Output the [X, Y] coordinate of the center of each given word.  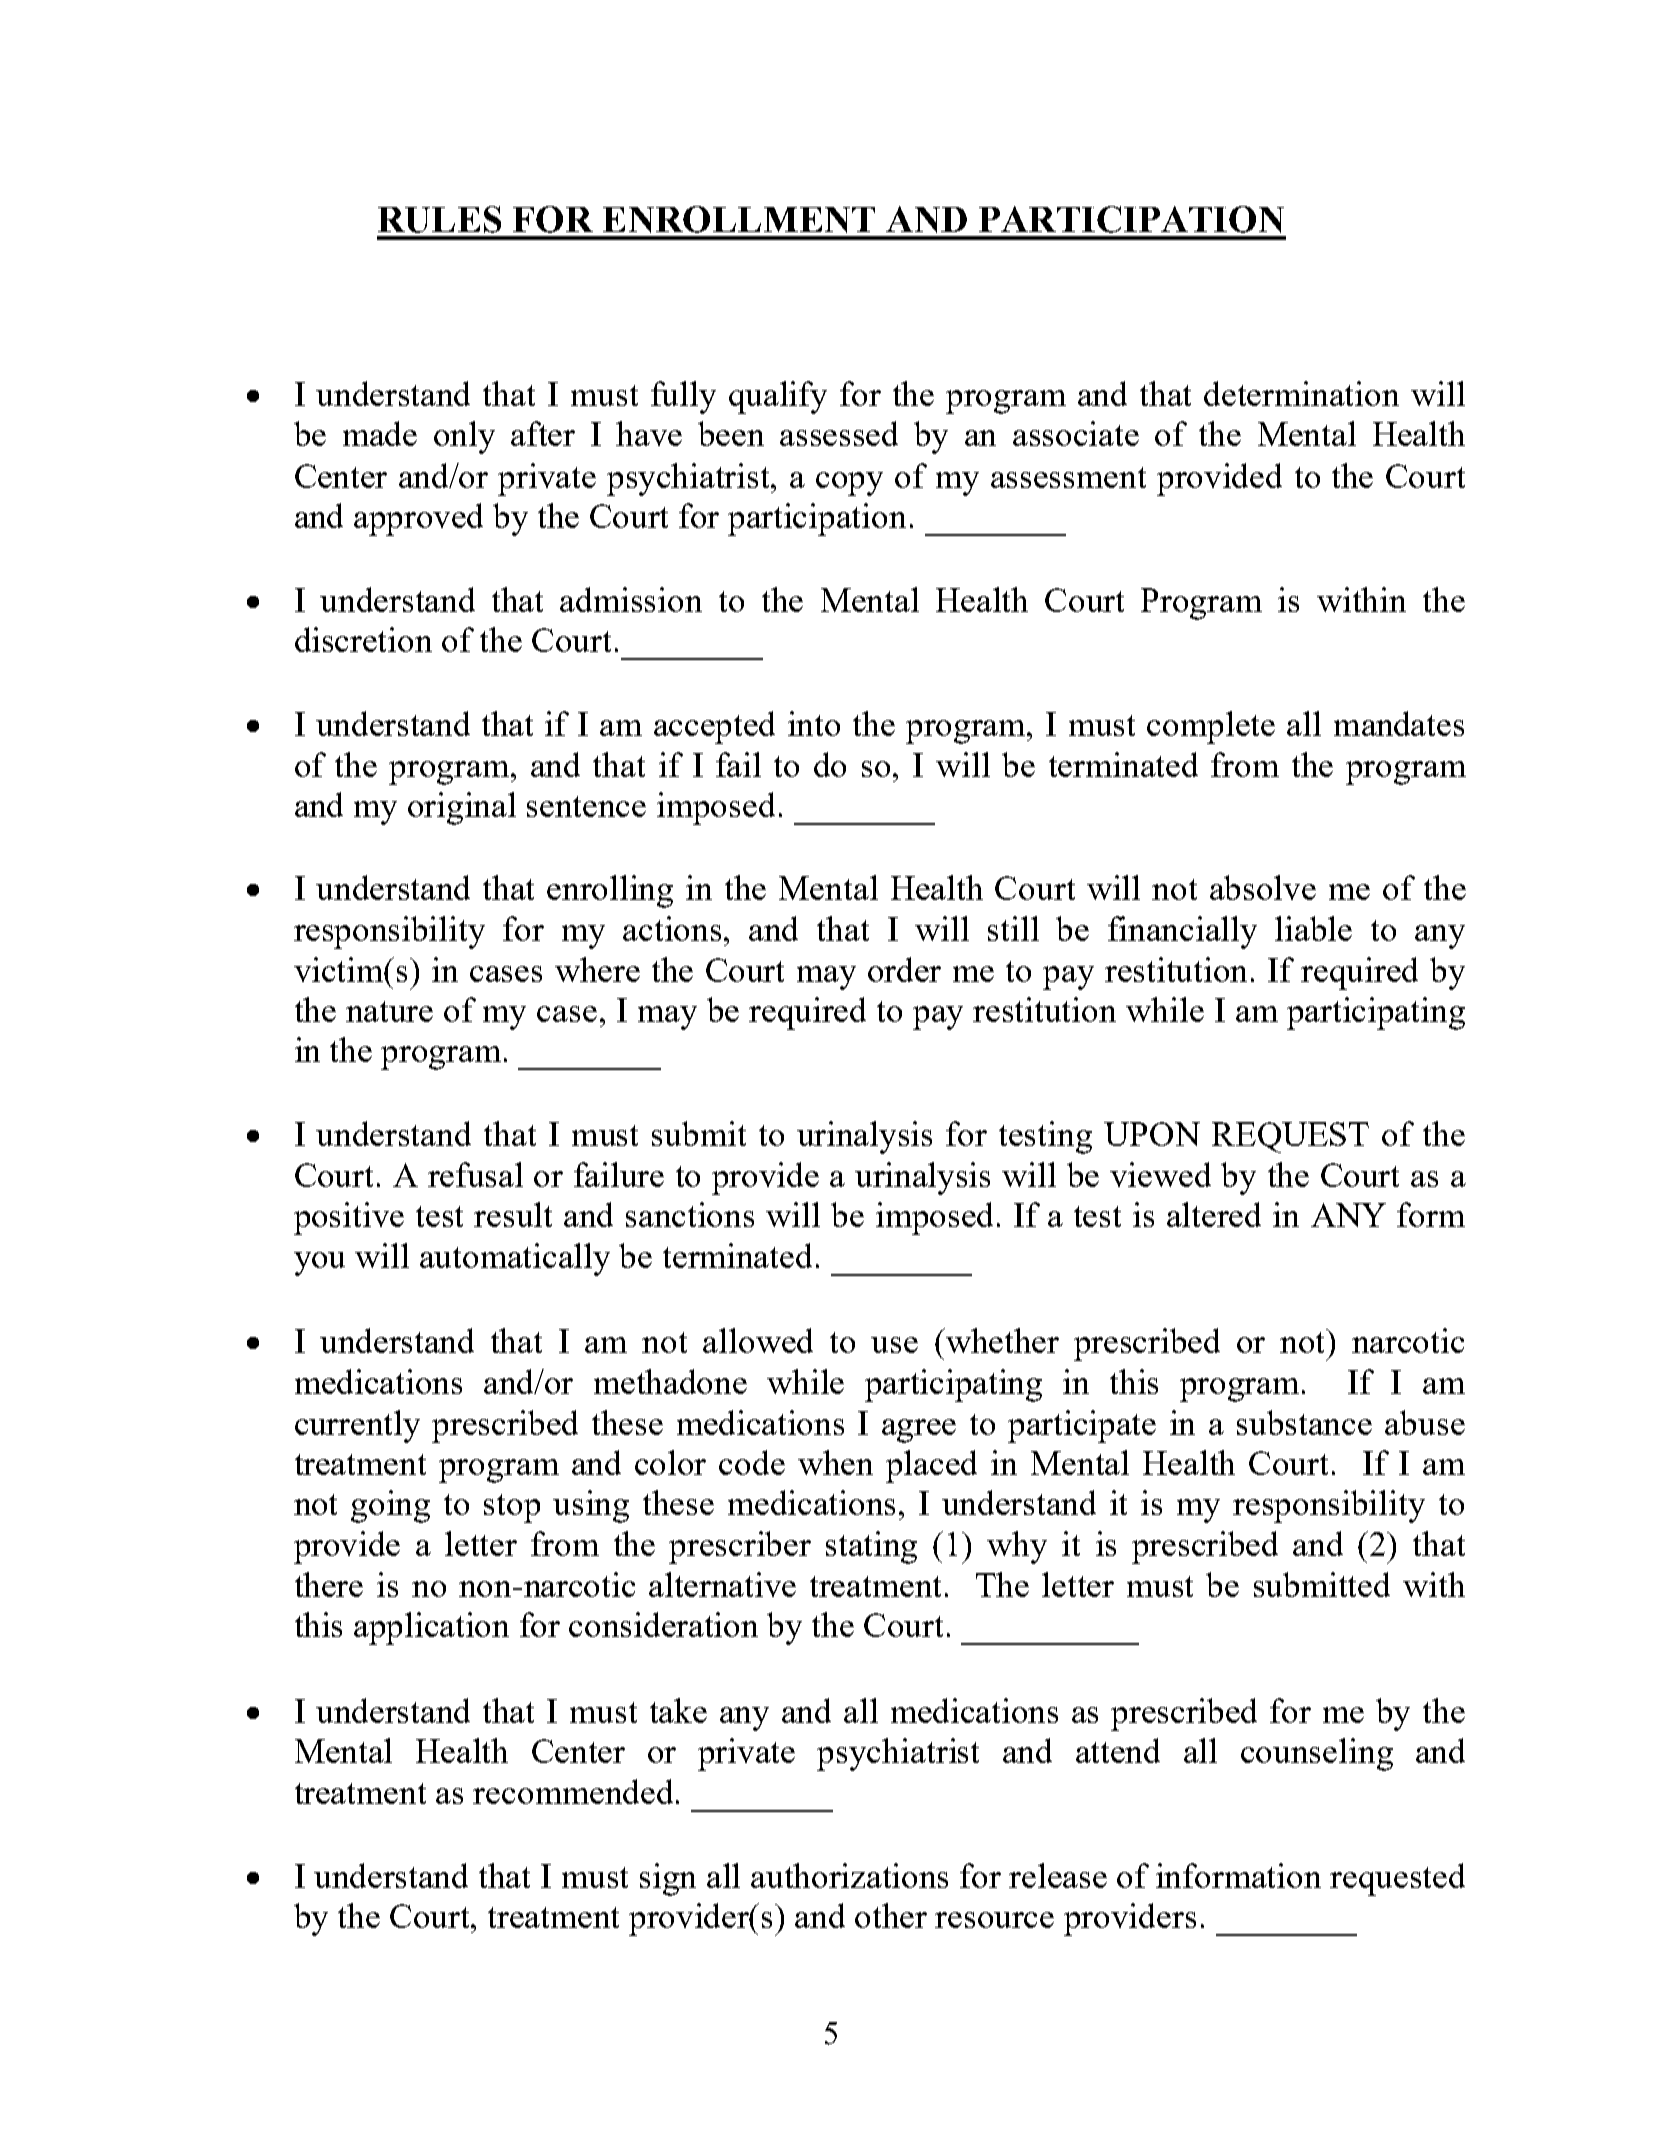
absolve [1263, 887]
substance [1304, 1422]
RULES [439, 219]
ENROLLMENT [739, 219]
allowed [758, 1340]
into [814, 723]
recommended [575, 1791]
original [462, 808]
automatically [515, 1259]
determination [1301, 393]
